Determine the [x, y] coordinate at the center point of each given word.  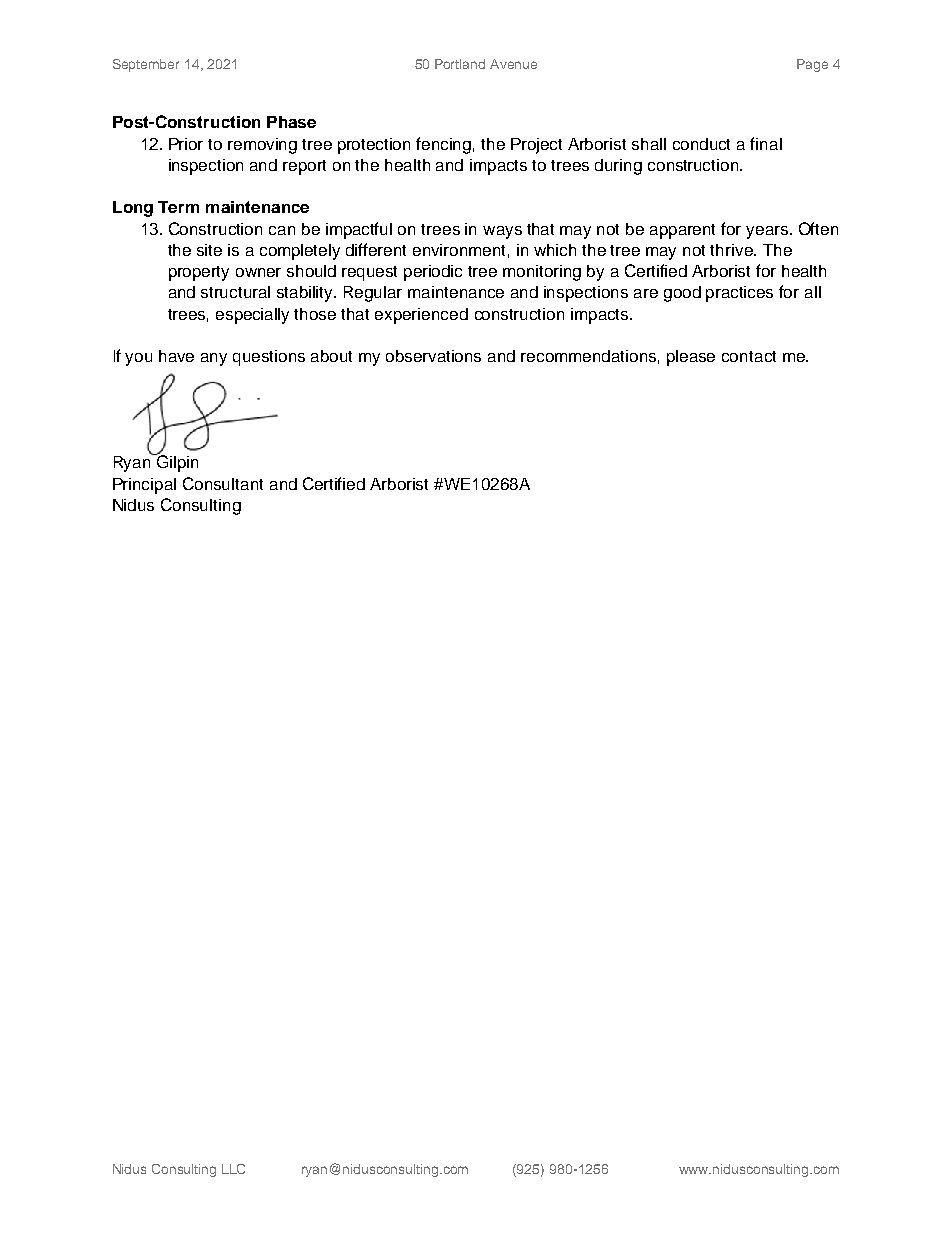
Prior [186, 144]
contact [749, 356]
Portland [460, 64]
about [331, 356]
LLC [233, 1169]
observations [433, 356]
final [766, 143]
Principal [144, 486]
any [214, 359]
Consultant [223, 483]
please [691, 358]
